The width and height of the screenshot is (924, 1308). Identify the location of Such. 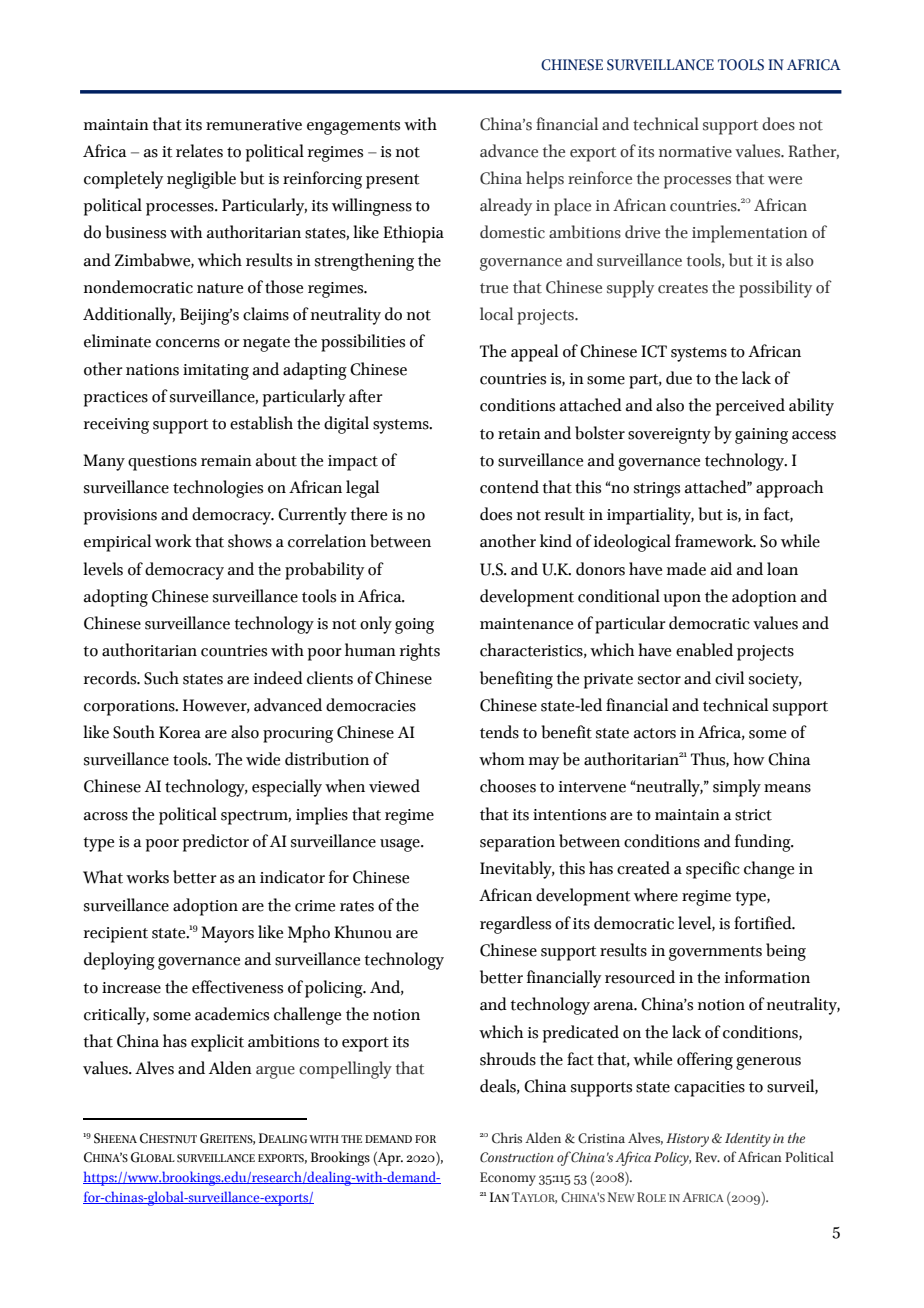
(161, 678).
